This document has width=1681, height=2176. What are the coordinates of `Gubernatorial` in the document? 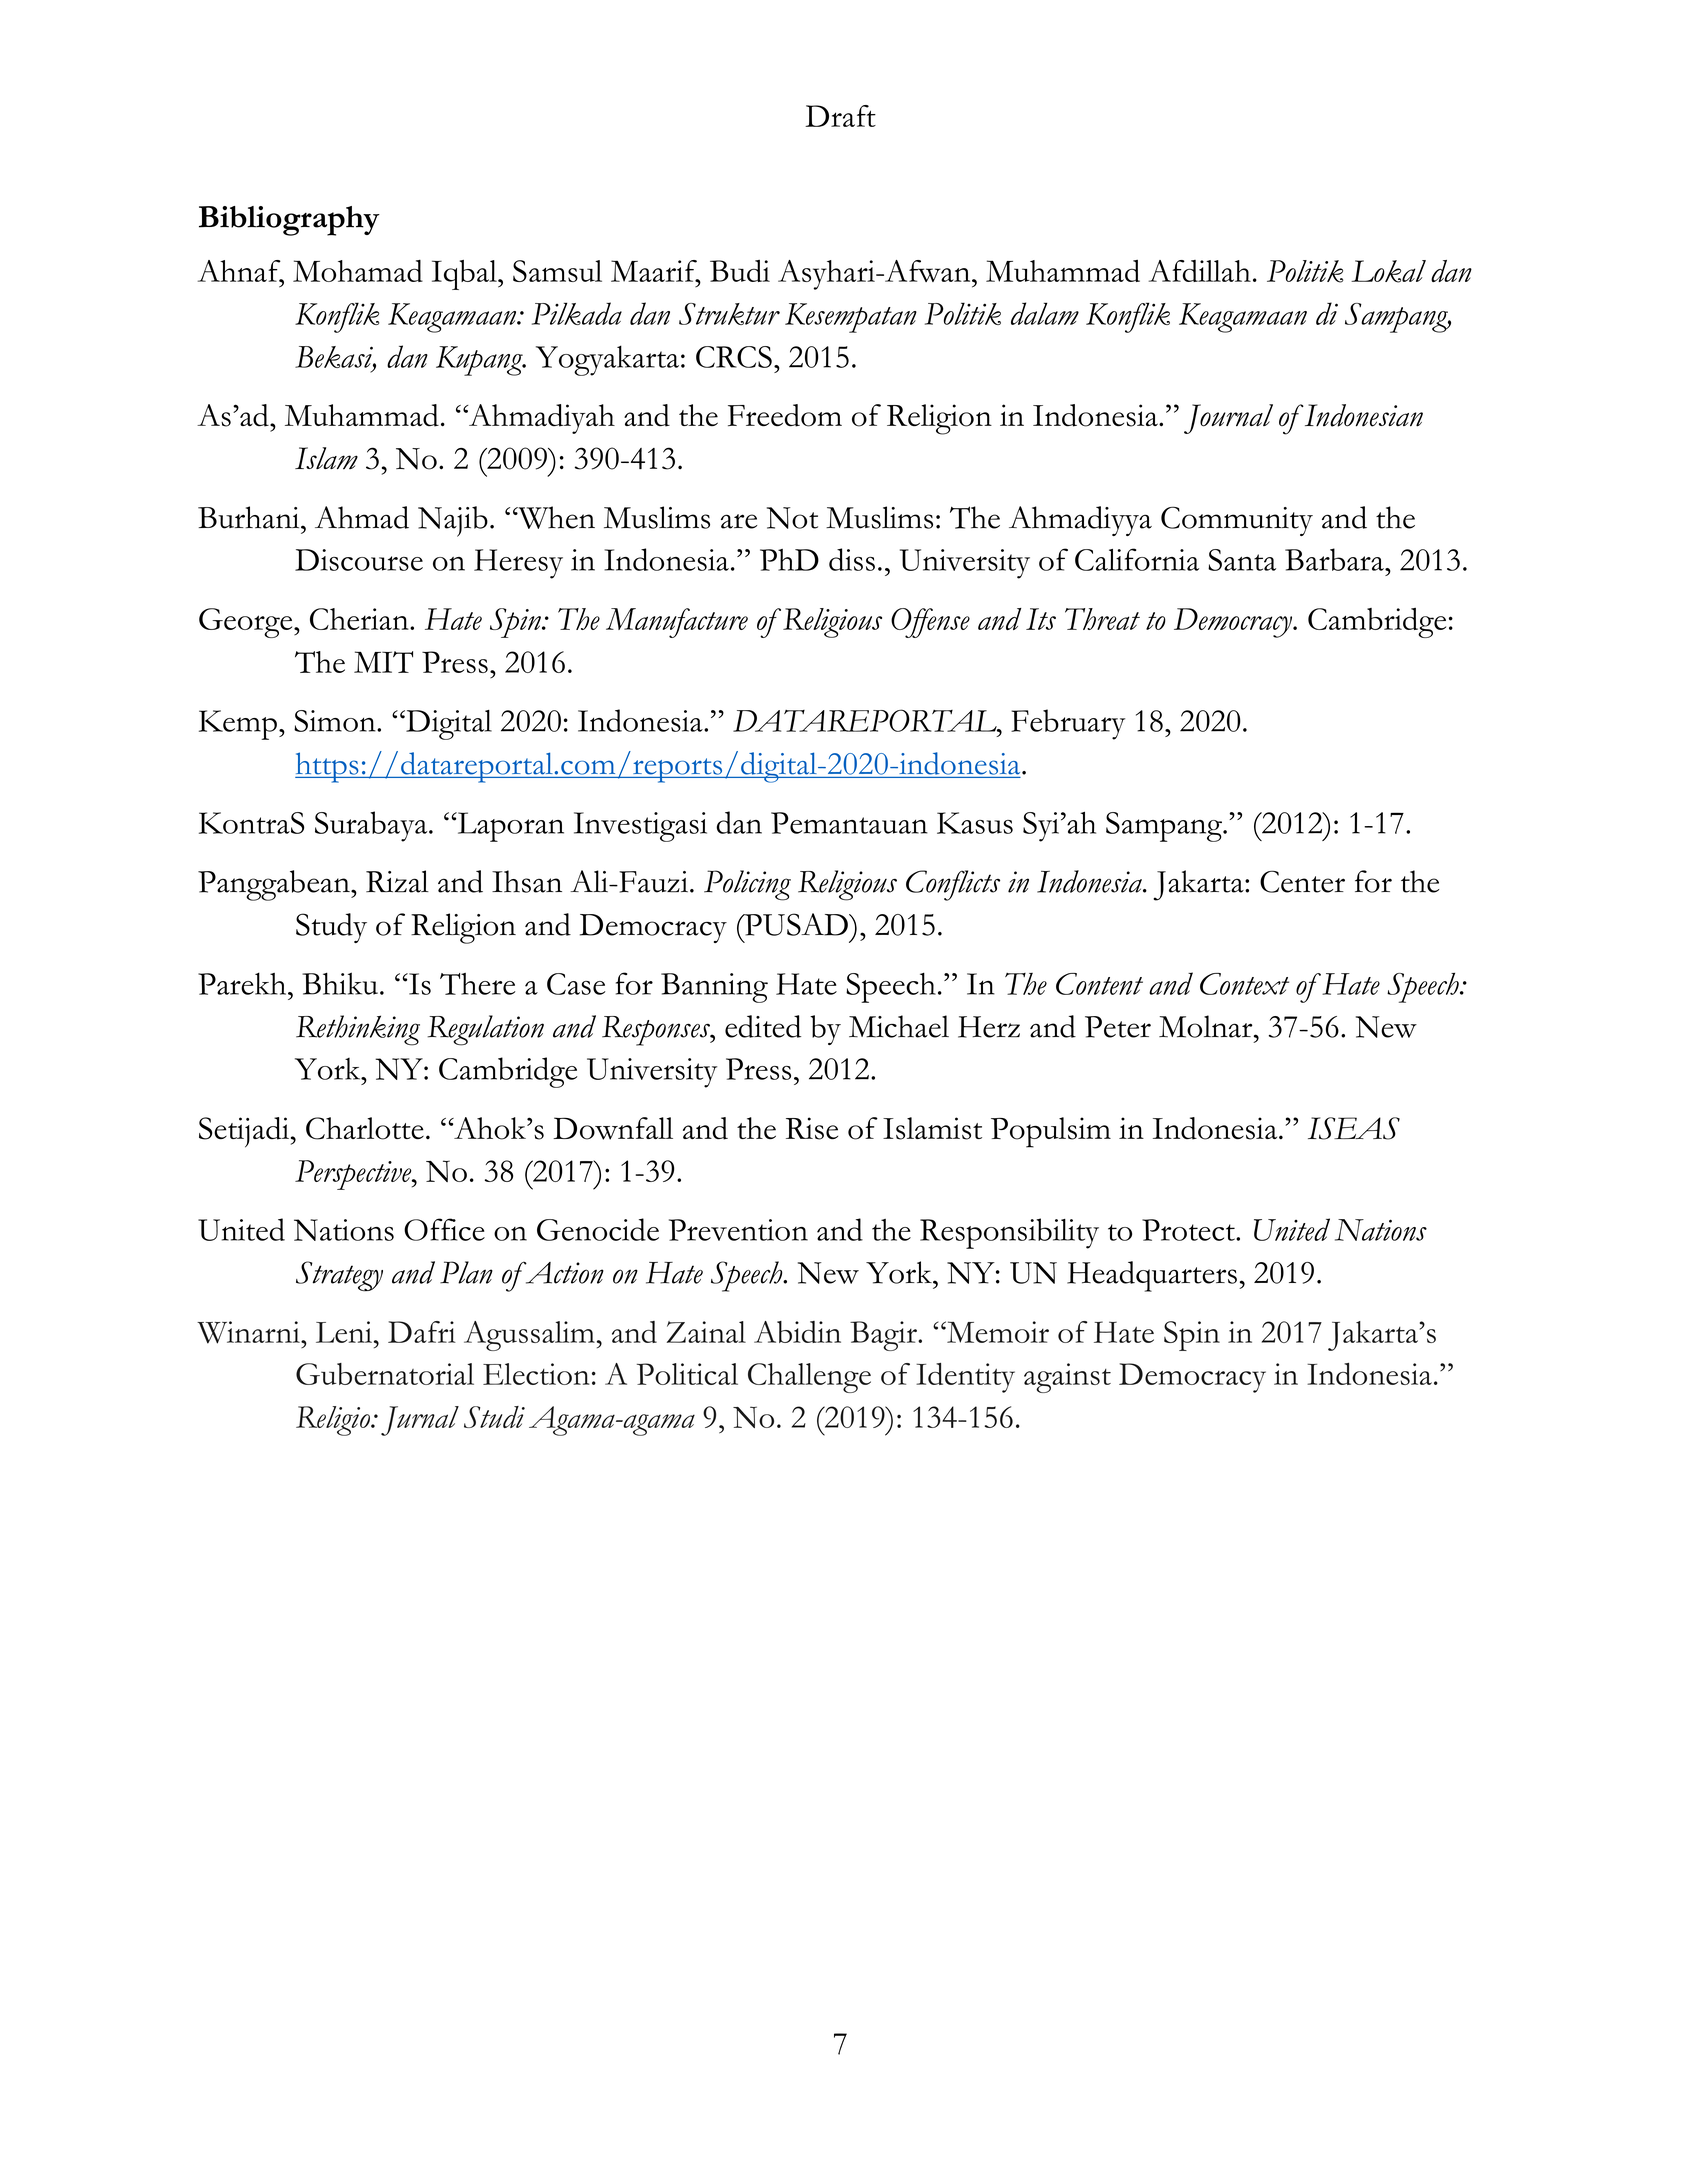 It's located at (385, 1374).
